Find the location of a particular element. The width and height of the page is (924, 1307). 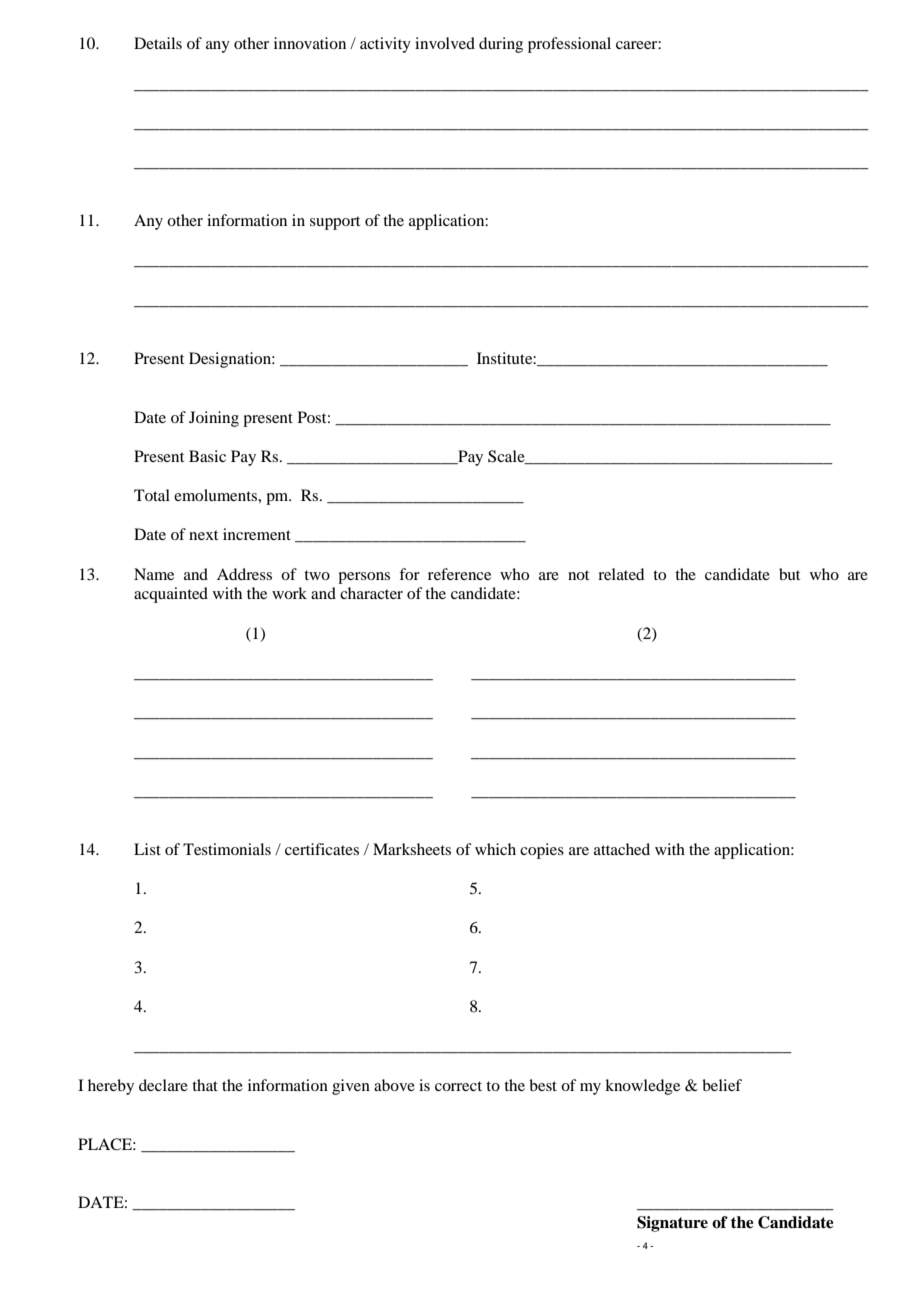

support is located at coordinates (335, 223).
